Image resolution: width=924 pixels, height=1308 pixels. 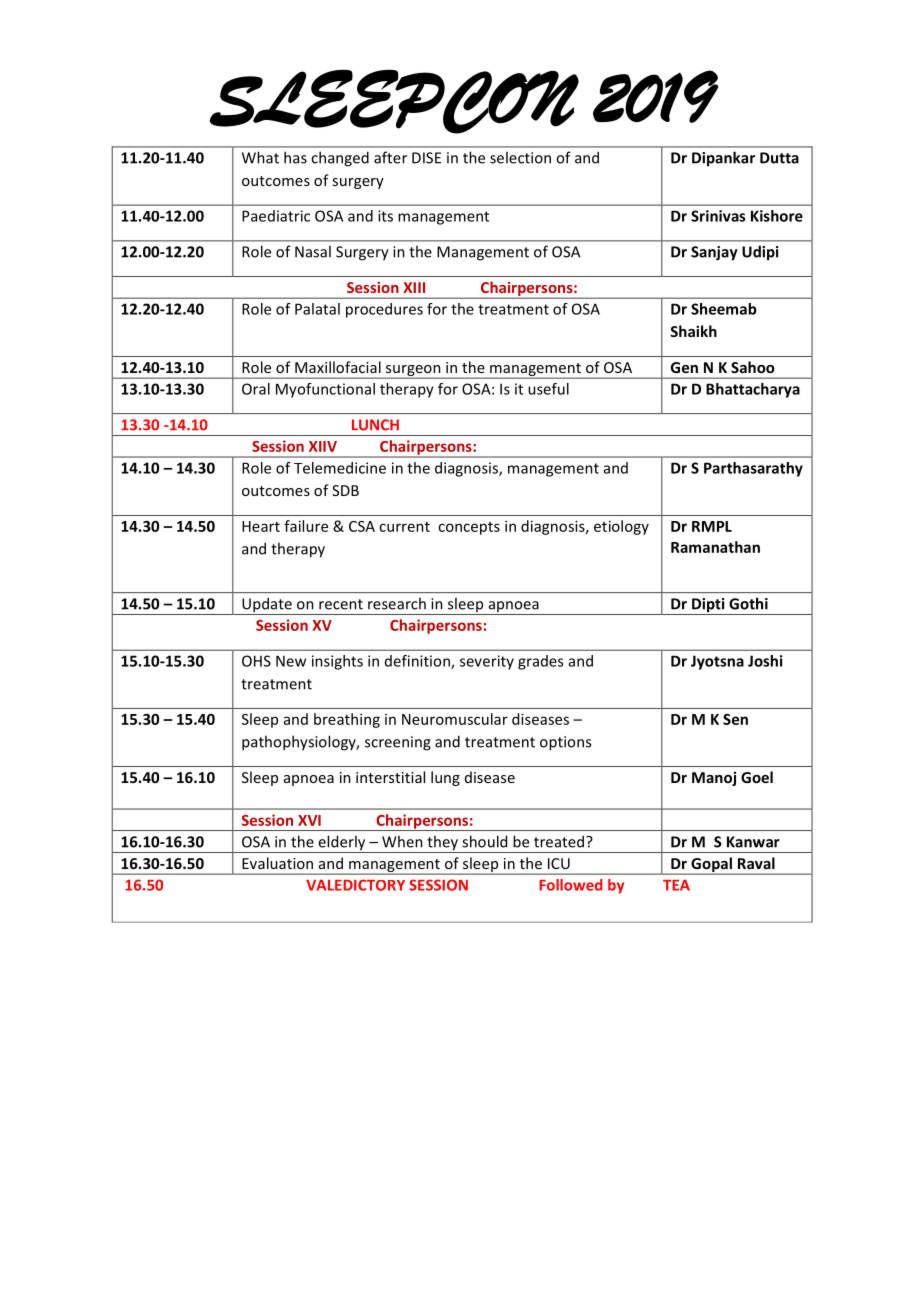 What do you see at coordinates (621, 527) in the screenshot?
I see `etiology` at bounding box center [621, 527].
